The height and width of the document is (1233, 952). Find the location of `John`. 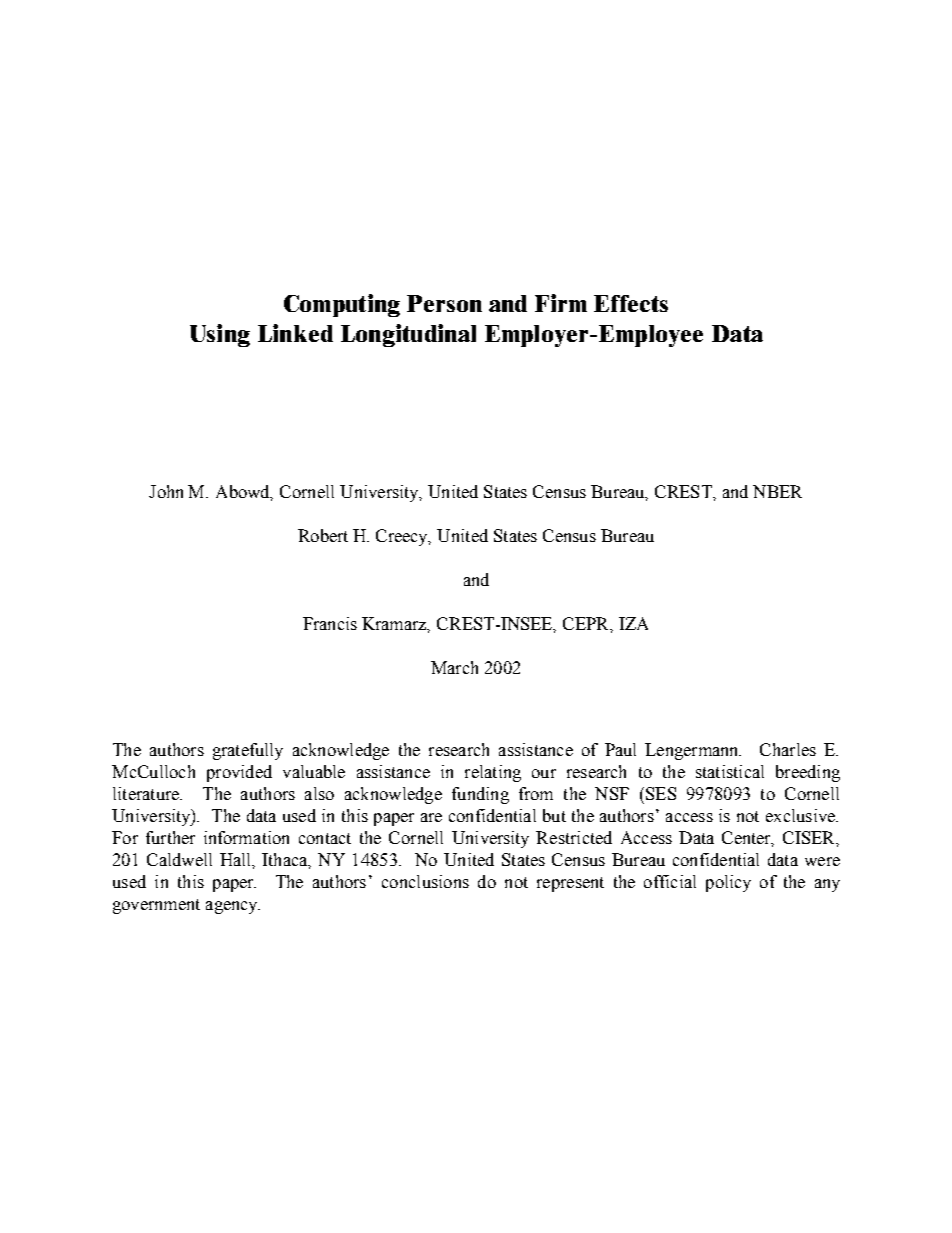

John is located at coordinates (166, 491).
